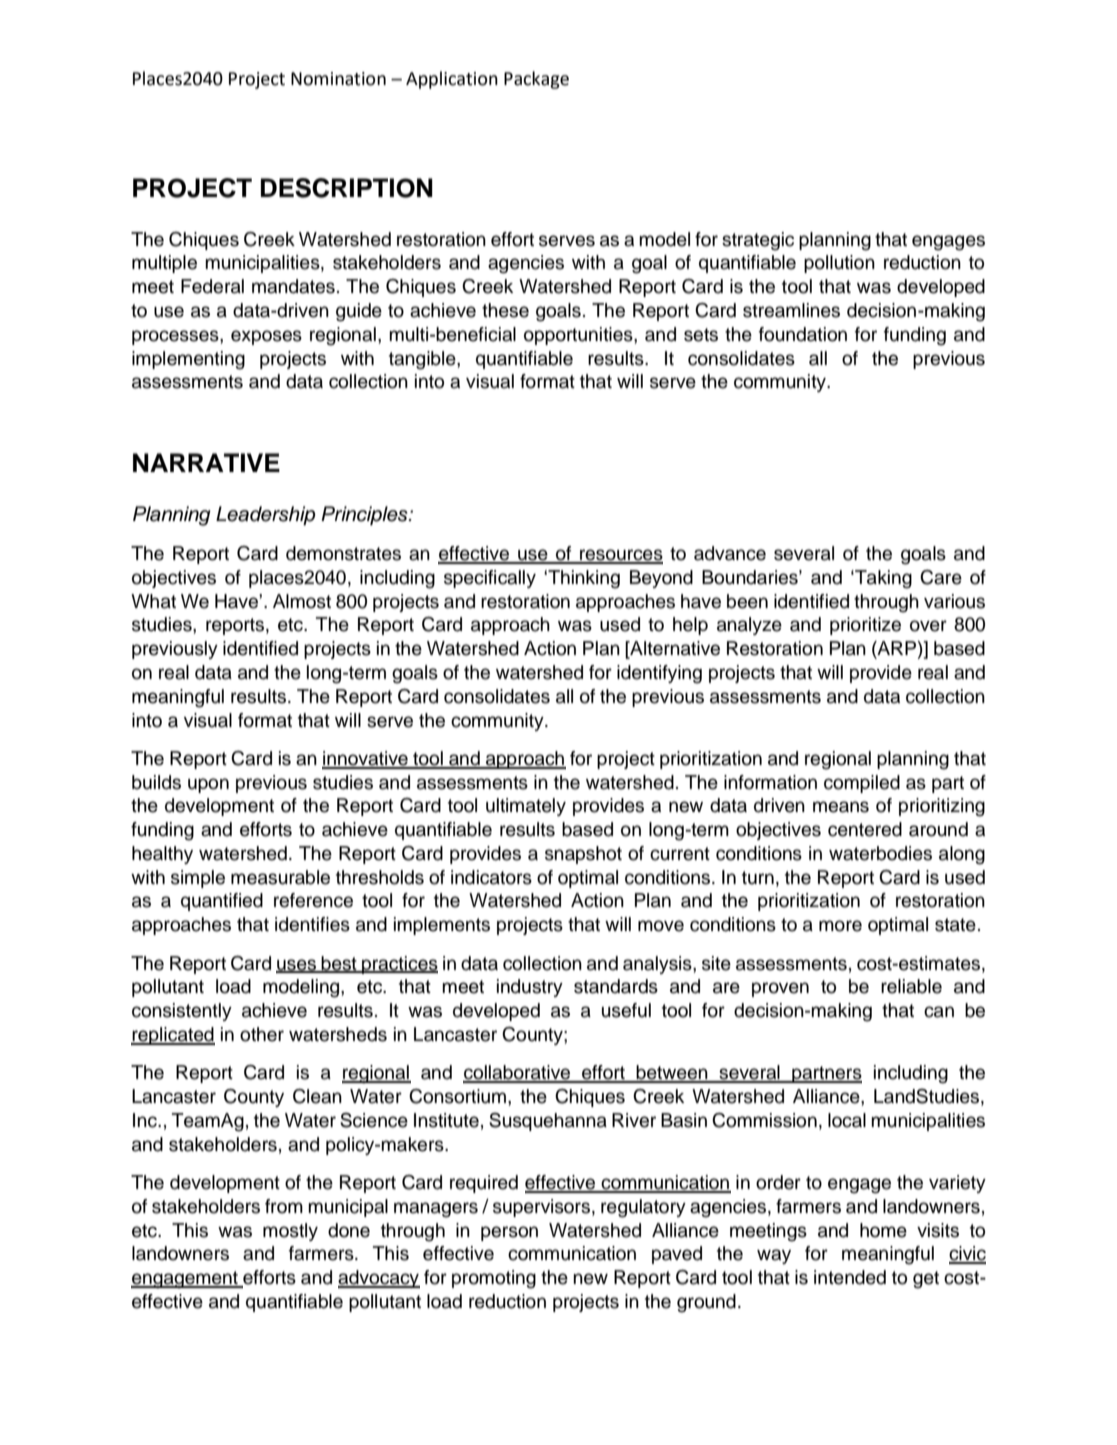 This document has height=1445, width=1117. What do you see at coordinates (803, 334) in the document?
I see `foundation` at bounding box center [803, 334].
